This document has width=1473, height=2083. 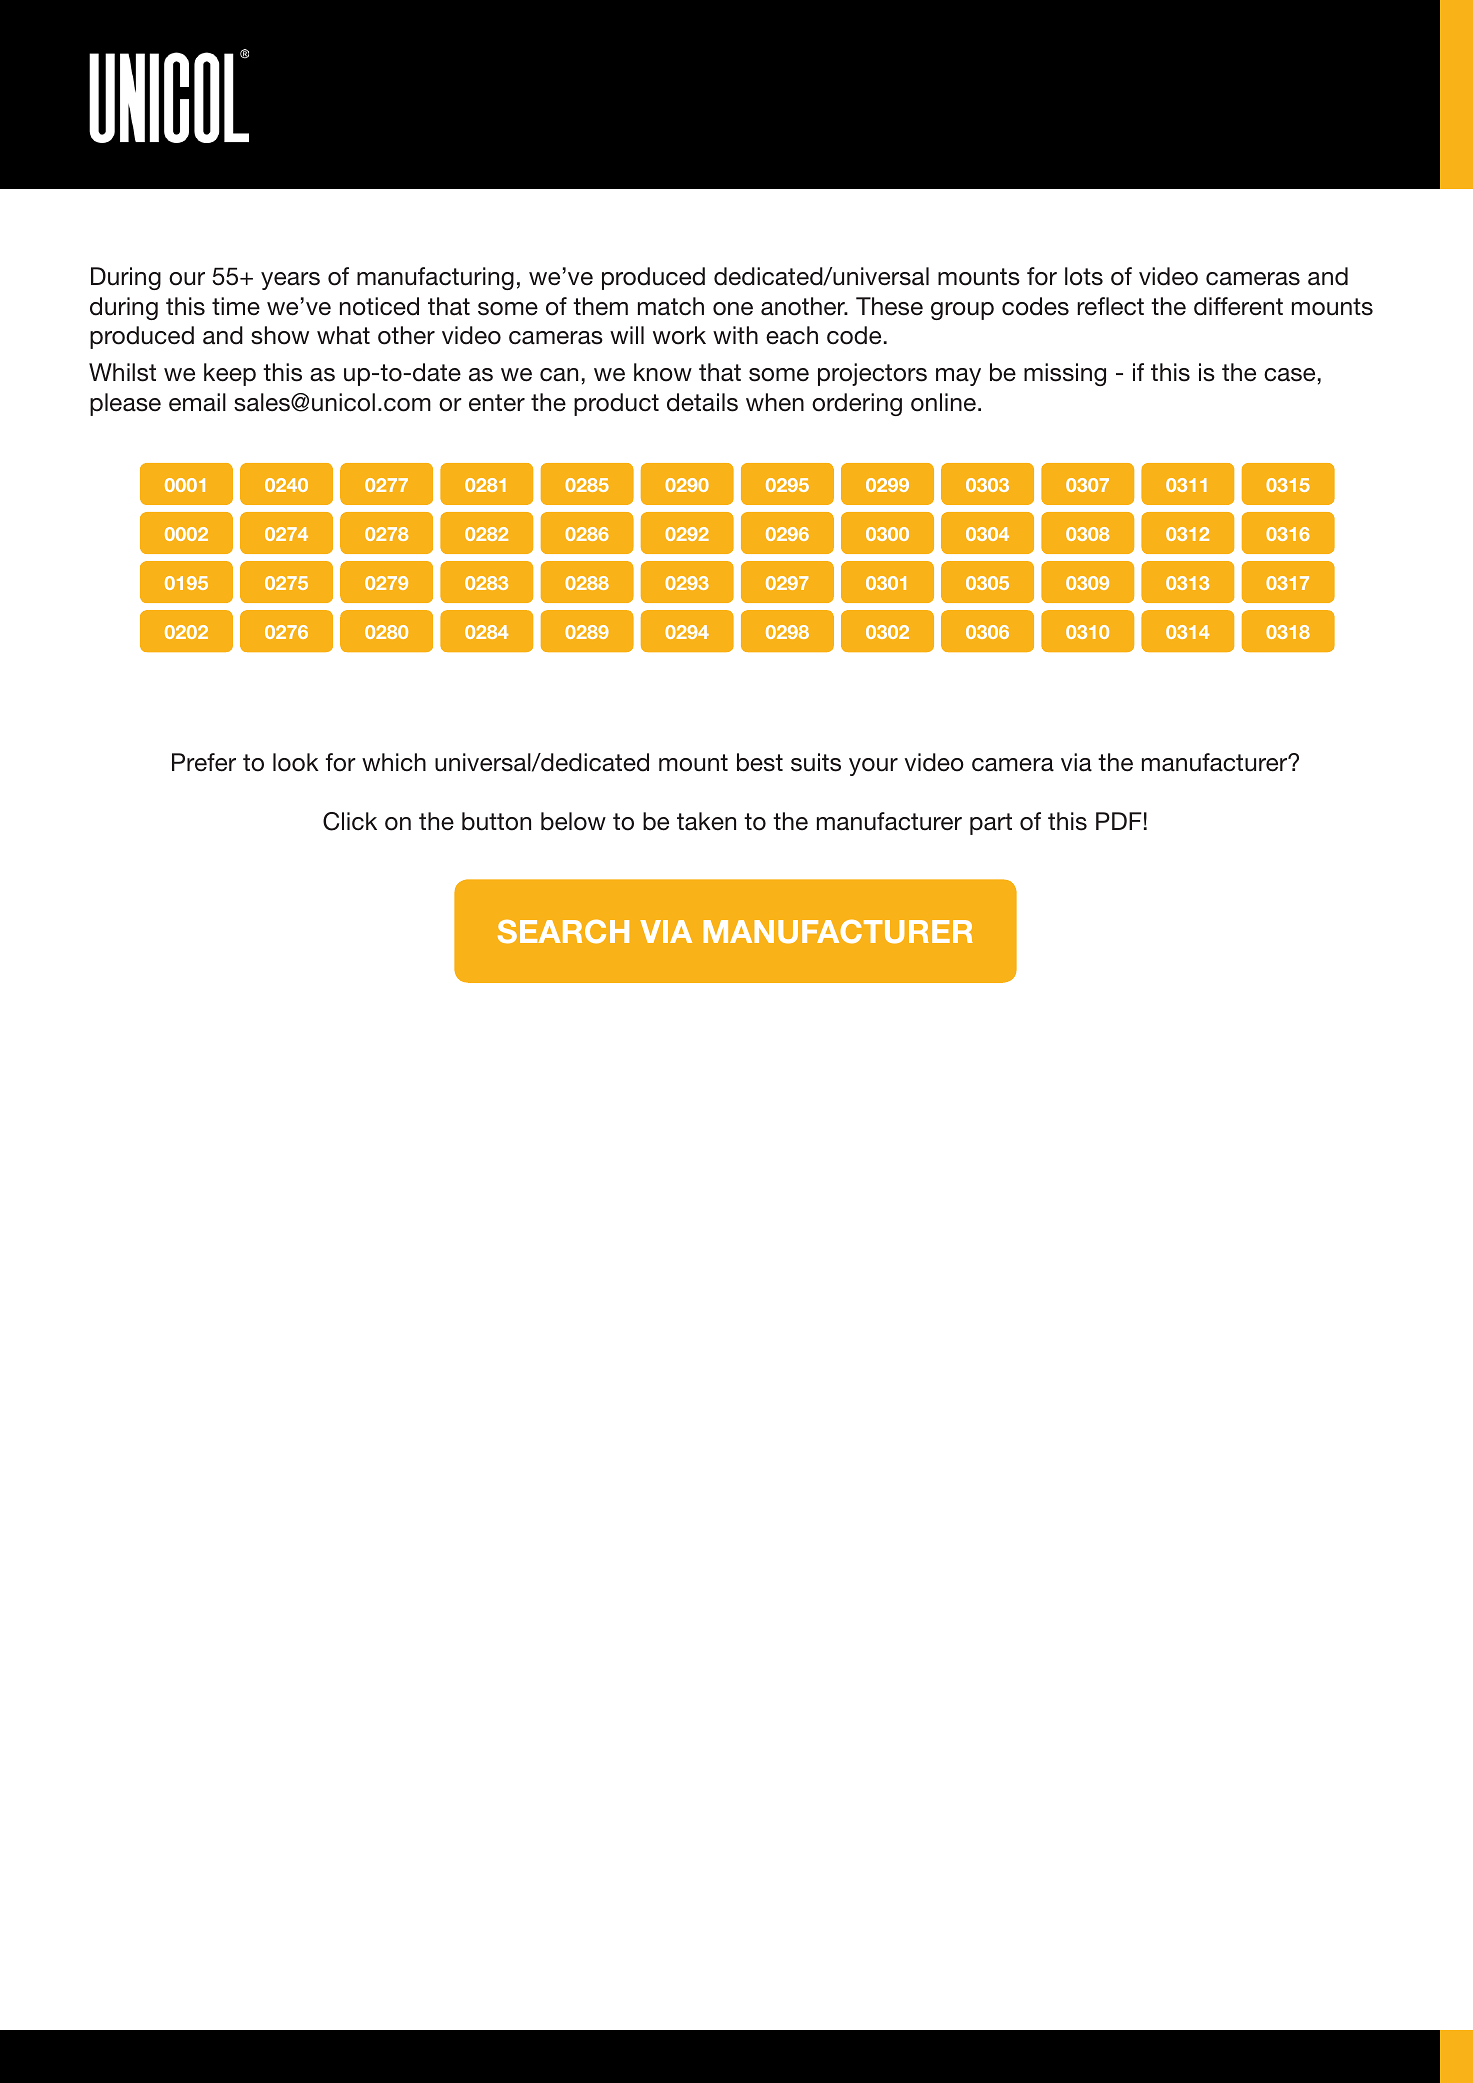 I want to click on email, so click(x=197, y=402).
